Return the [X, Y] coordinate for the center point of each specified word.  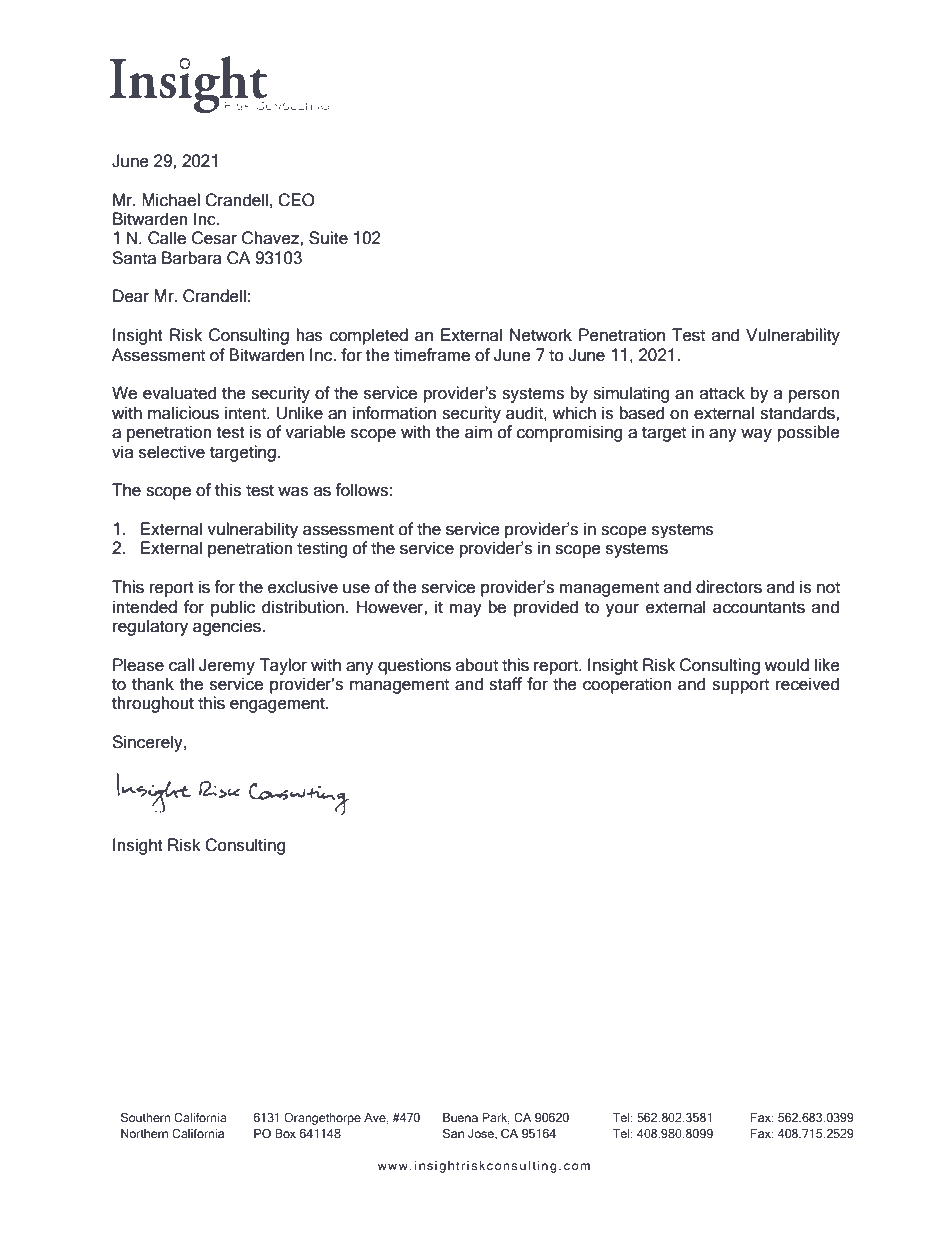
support [740, 686]
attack [722, 393]
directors [729, 587]
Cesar [215, 238]
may [466, 610]
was [293, 492]
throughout [153, 704]
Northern [144, 1133]
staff [505, 684]
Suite [328, 238]
